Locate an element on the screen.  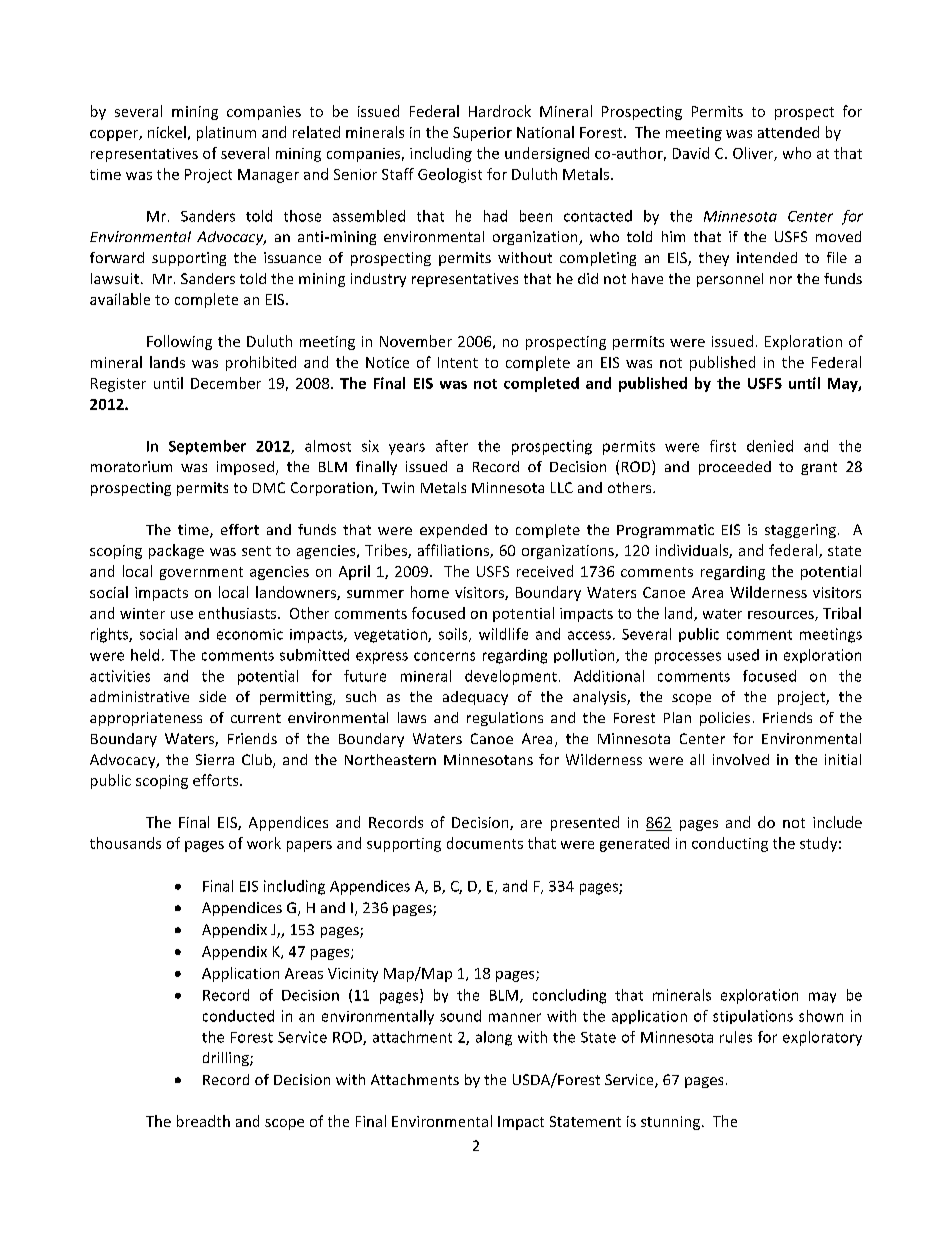
wildlife is located at coordinates (503, 634).
